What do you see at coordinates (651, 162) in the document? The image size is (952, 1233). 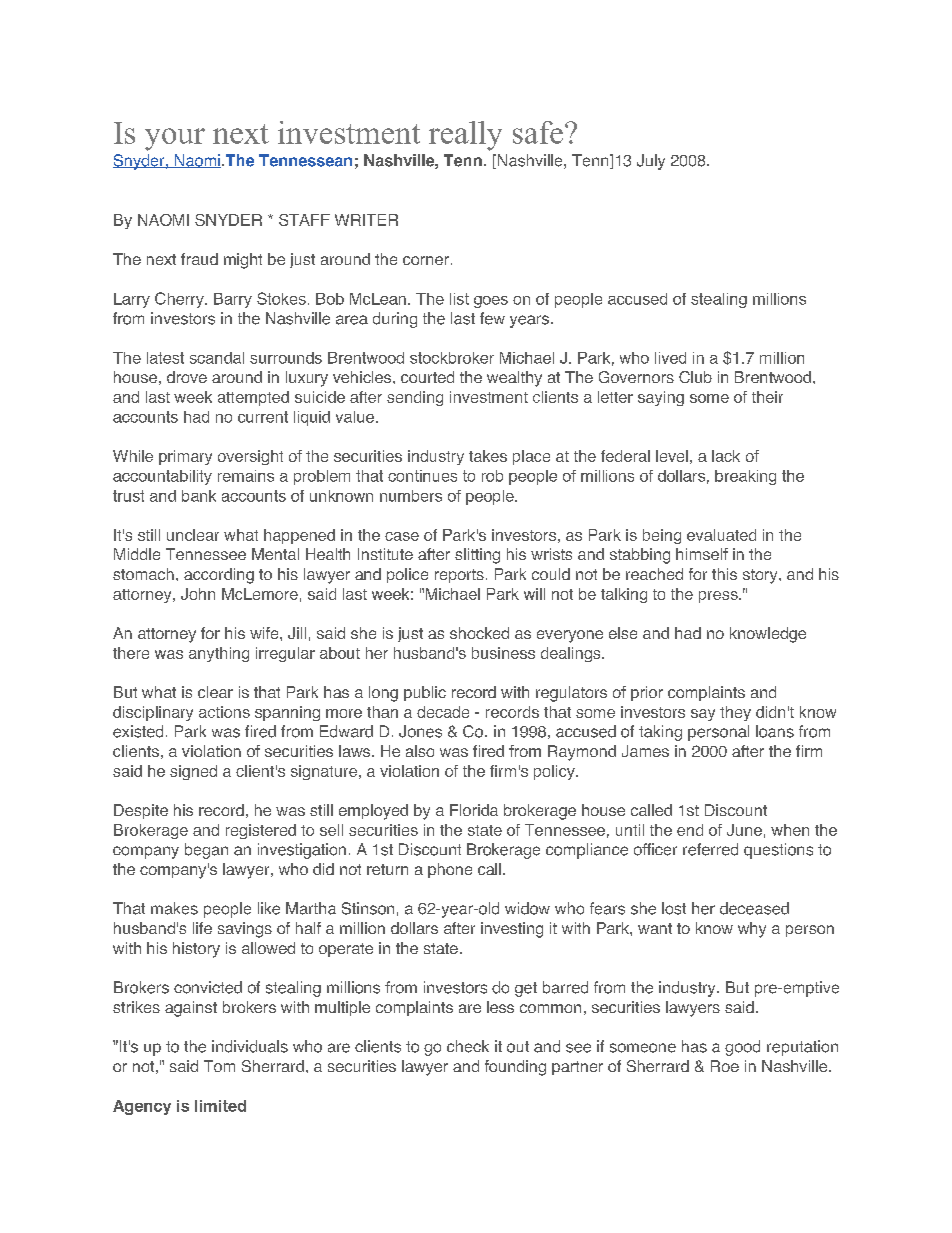 I see `July` at bounding box center [651, 162].
